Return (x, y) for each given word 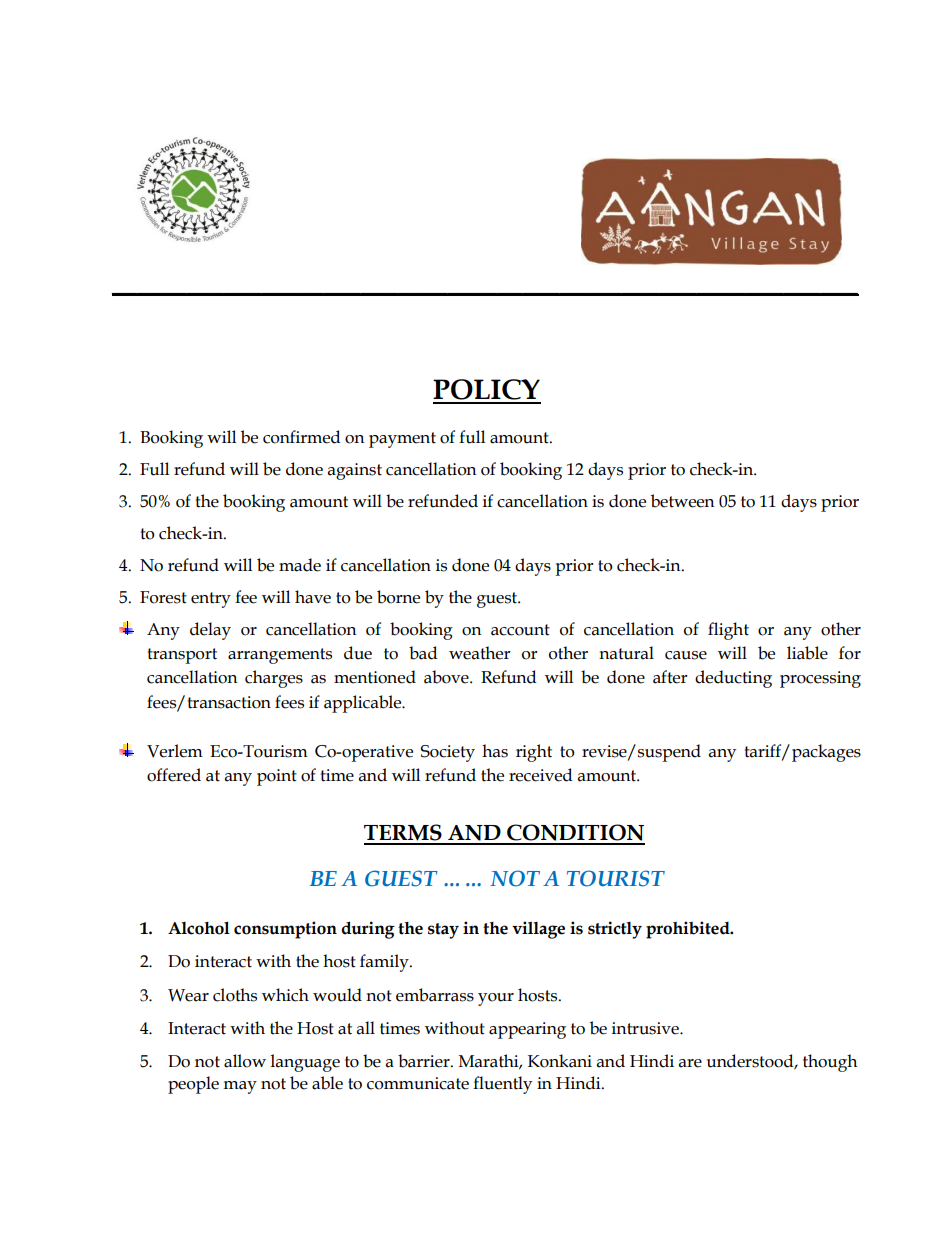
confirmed (302, 437)
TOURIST (616, 878)
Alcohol (199, 928)
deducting (733, 679)
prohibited (689, 930)
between (683, 501)
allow (245, 1061)
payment (402, 440)
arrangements (280, 656)
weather (480, 653)
